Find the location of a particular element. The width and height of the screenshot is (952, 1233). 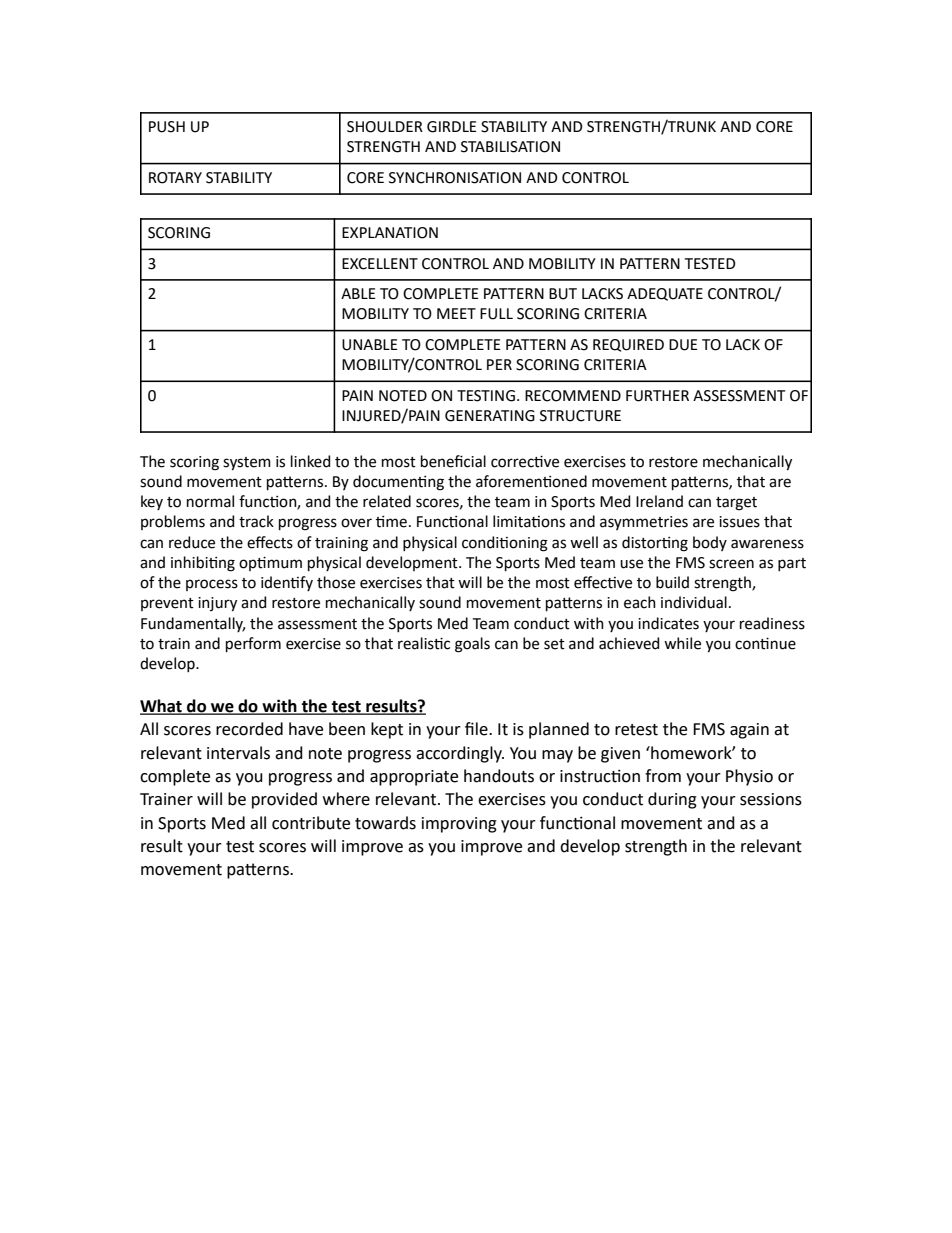

GENERATING is located at coordinates (490, 416).
